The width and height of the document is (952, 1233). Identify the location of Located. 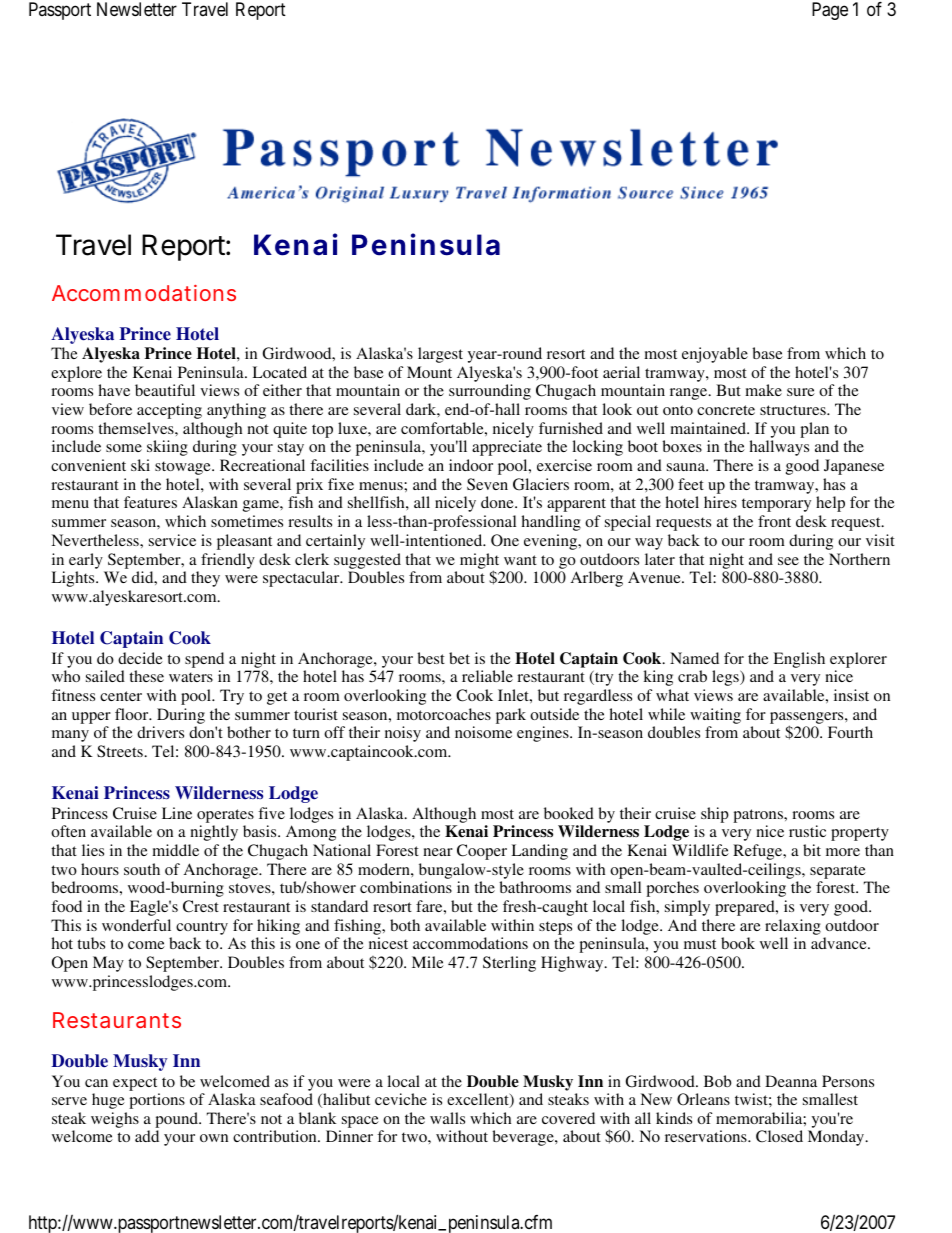
(279, 372).
